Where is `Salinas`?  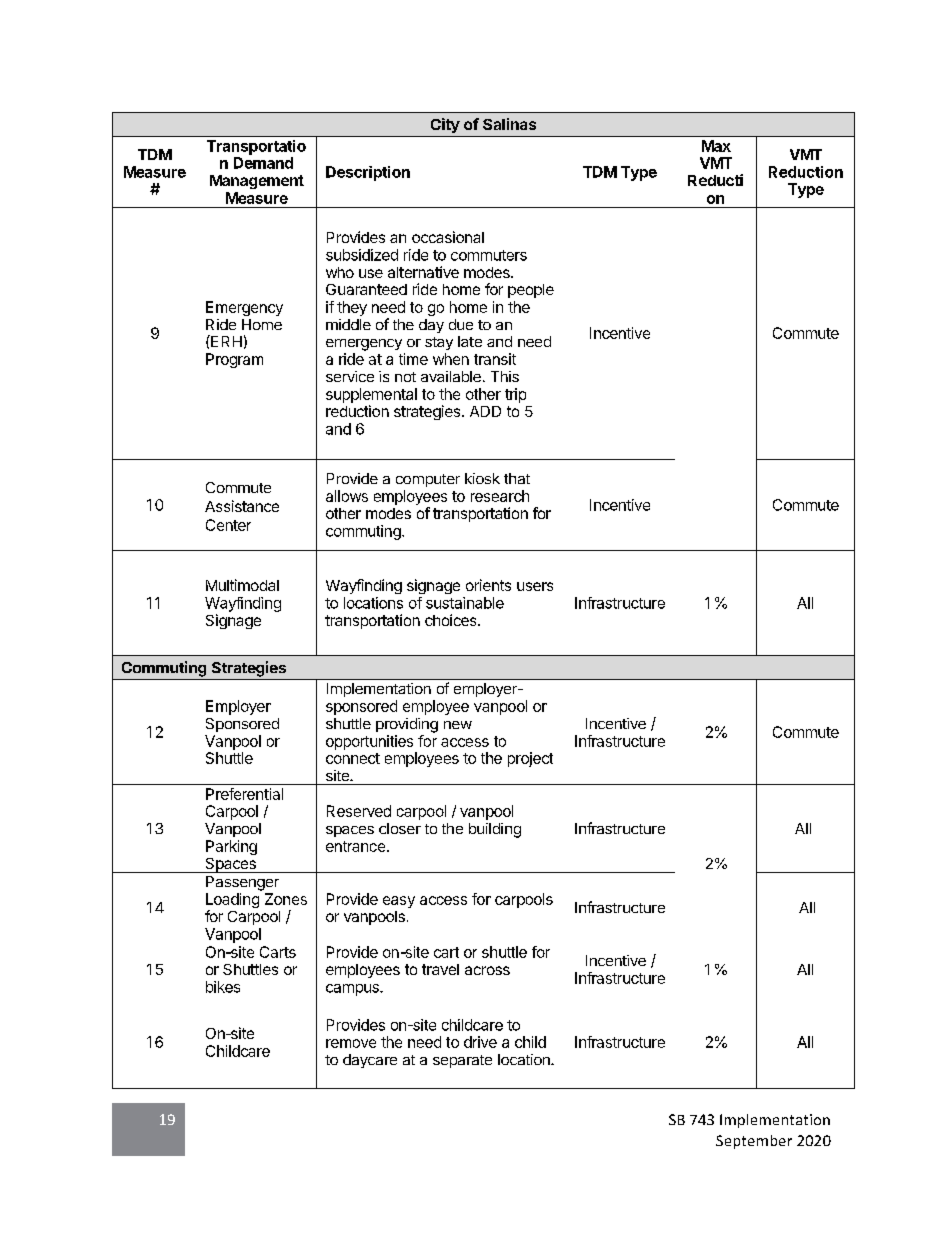
Salinas is located at coordinates (509, 124).
